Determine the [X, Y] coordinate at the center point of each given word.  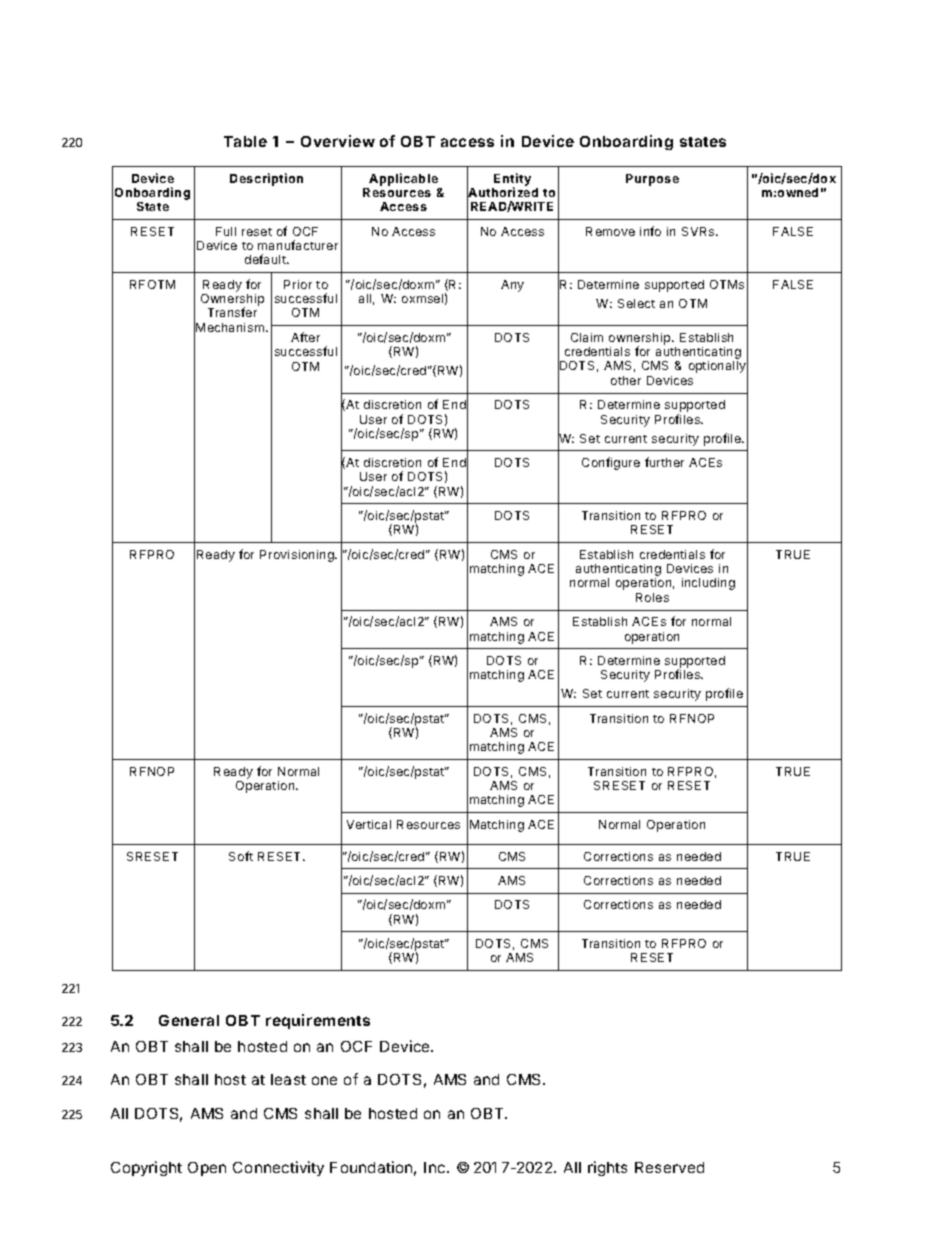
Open [207, 1169]
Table [245, 141]
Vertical [369, 824]
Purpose [652, 180]
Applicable [403, 179]
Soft [241, 856]
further [664, 462]
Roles [652, 597]
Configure [611, 463]
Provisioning [298, 556]
